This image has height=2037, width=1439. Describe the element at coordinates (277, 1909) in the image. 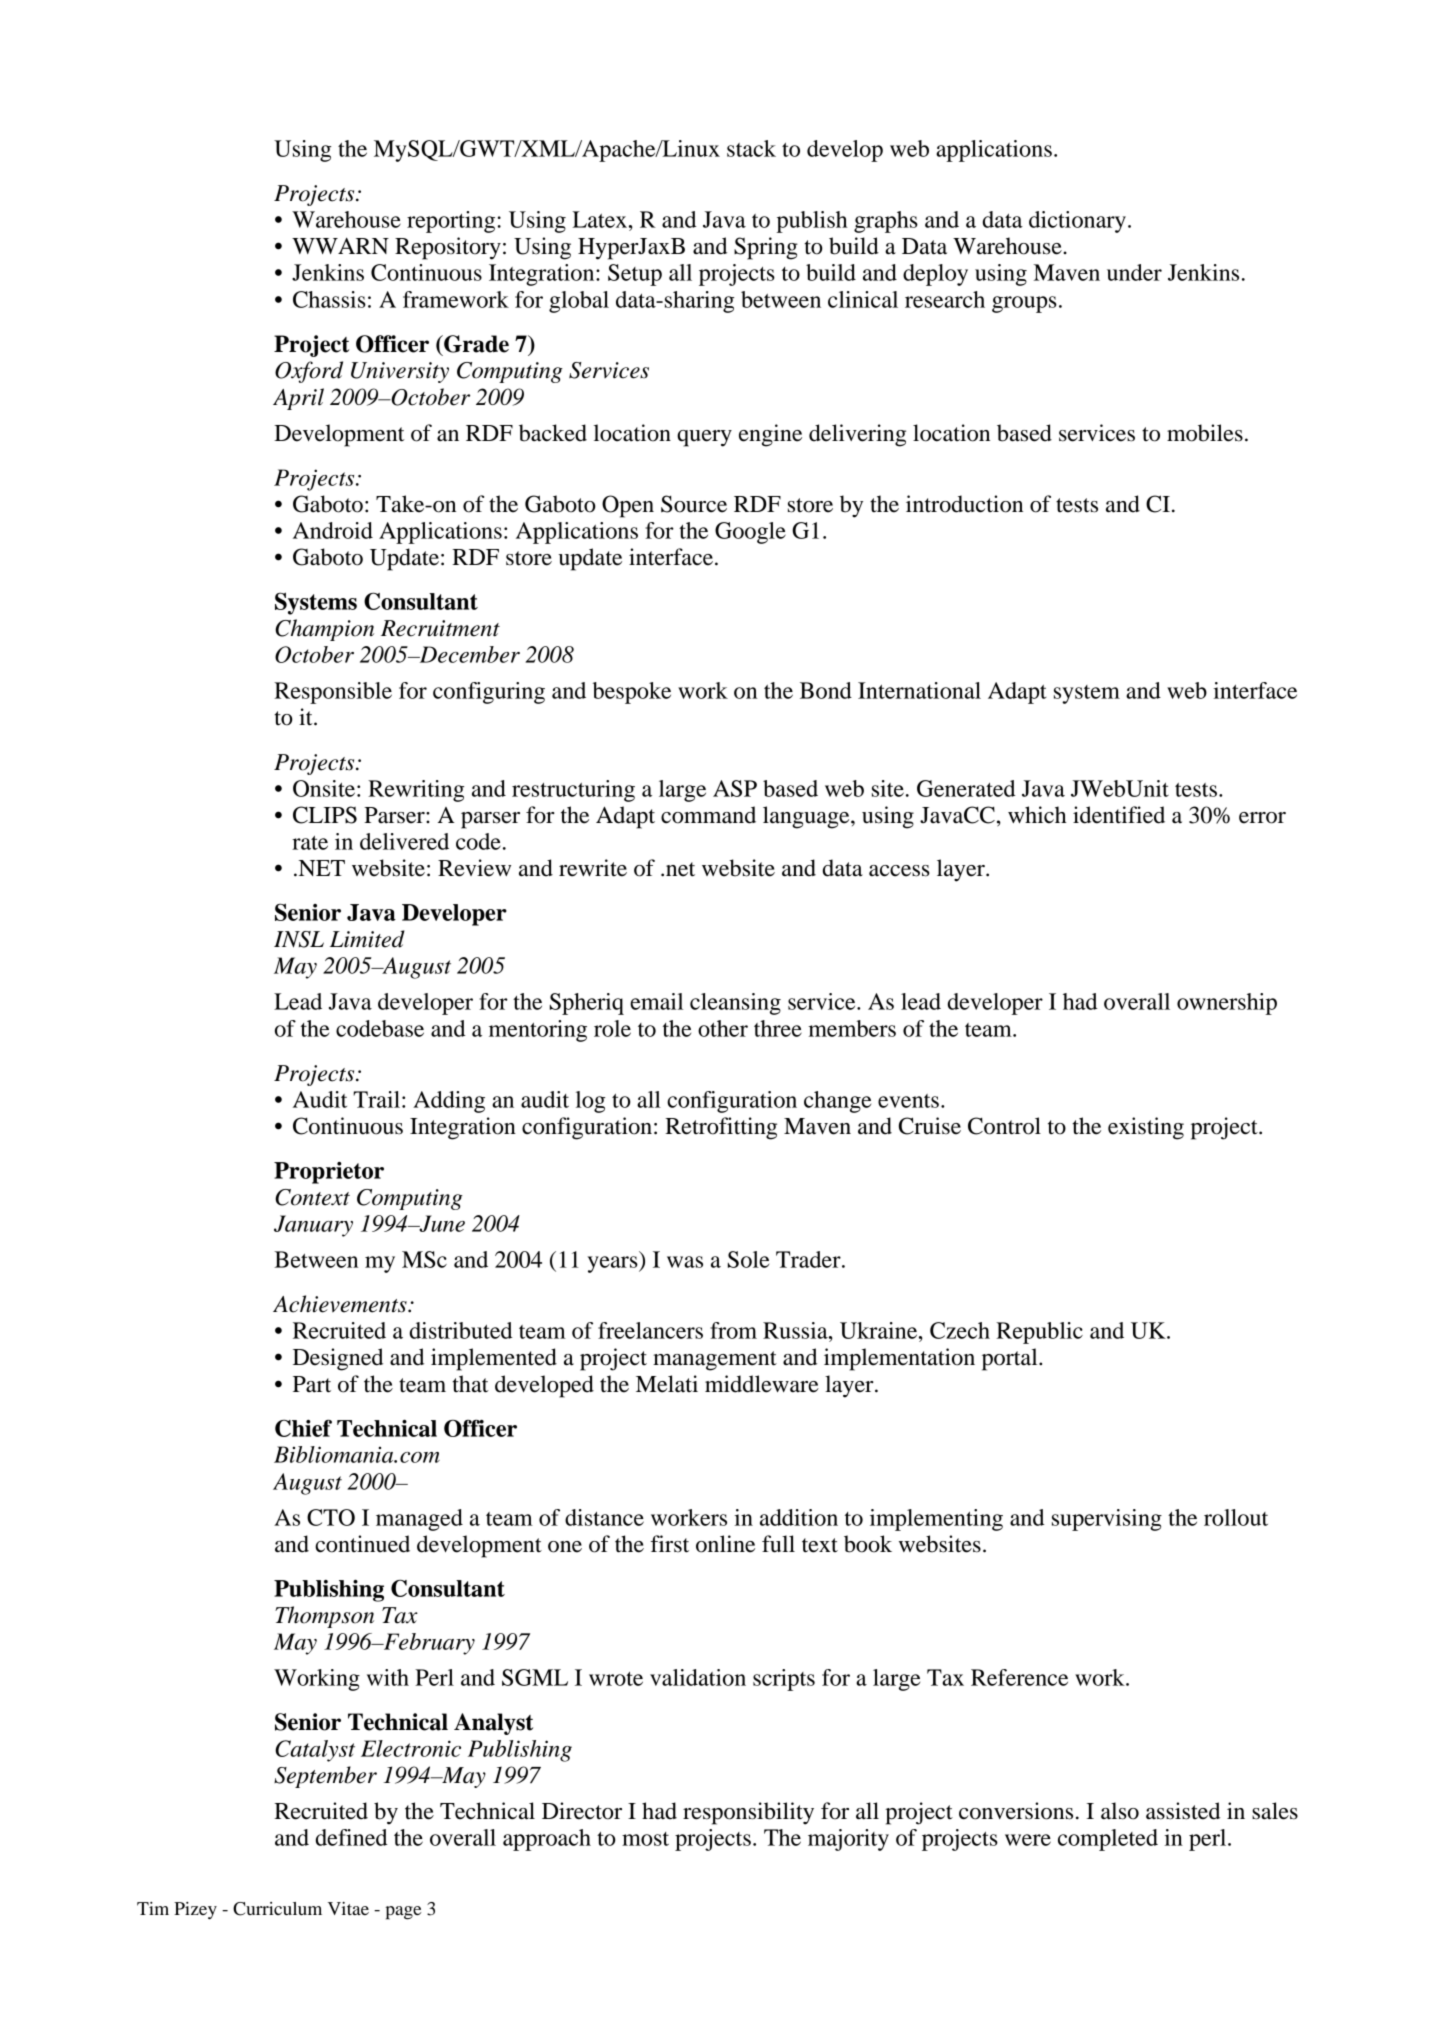

I see `Curriculum` at that location.
